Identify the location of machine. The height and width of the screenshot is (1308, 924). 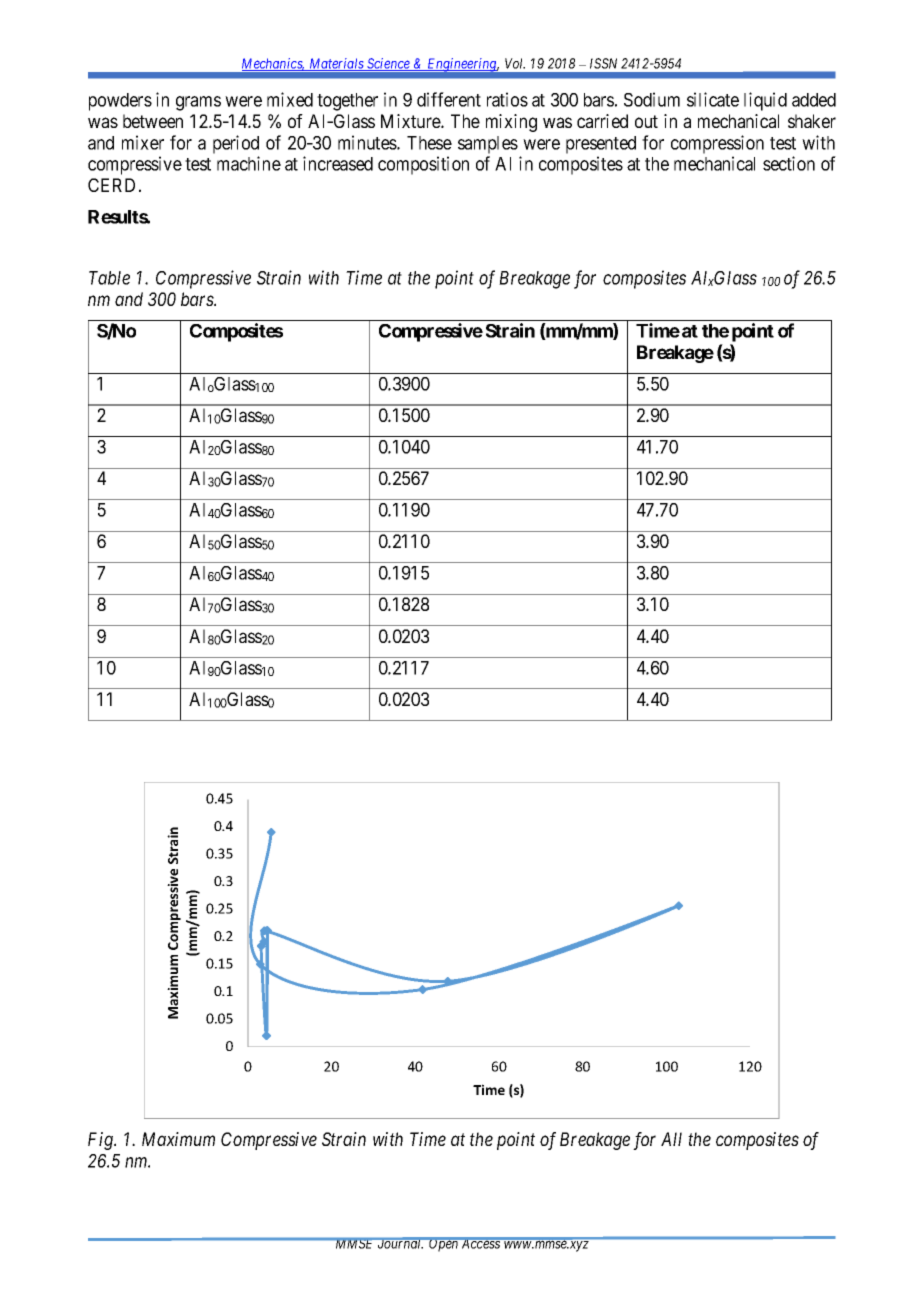
(249, 163).
